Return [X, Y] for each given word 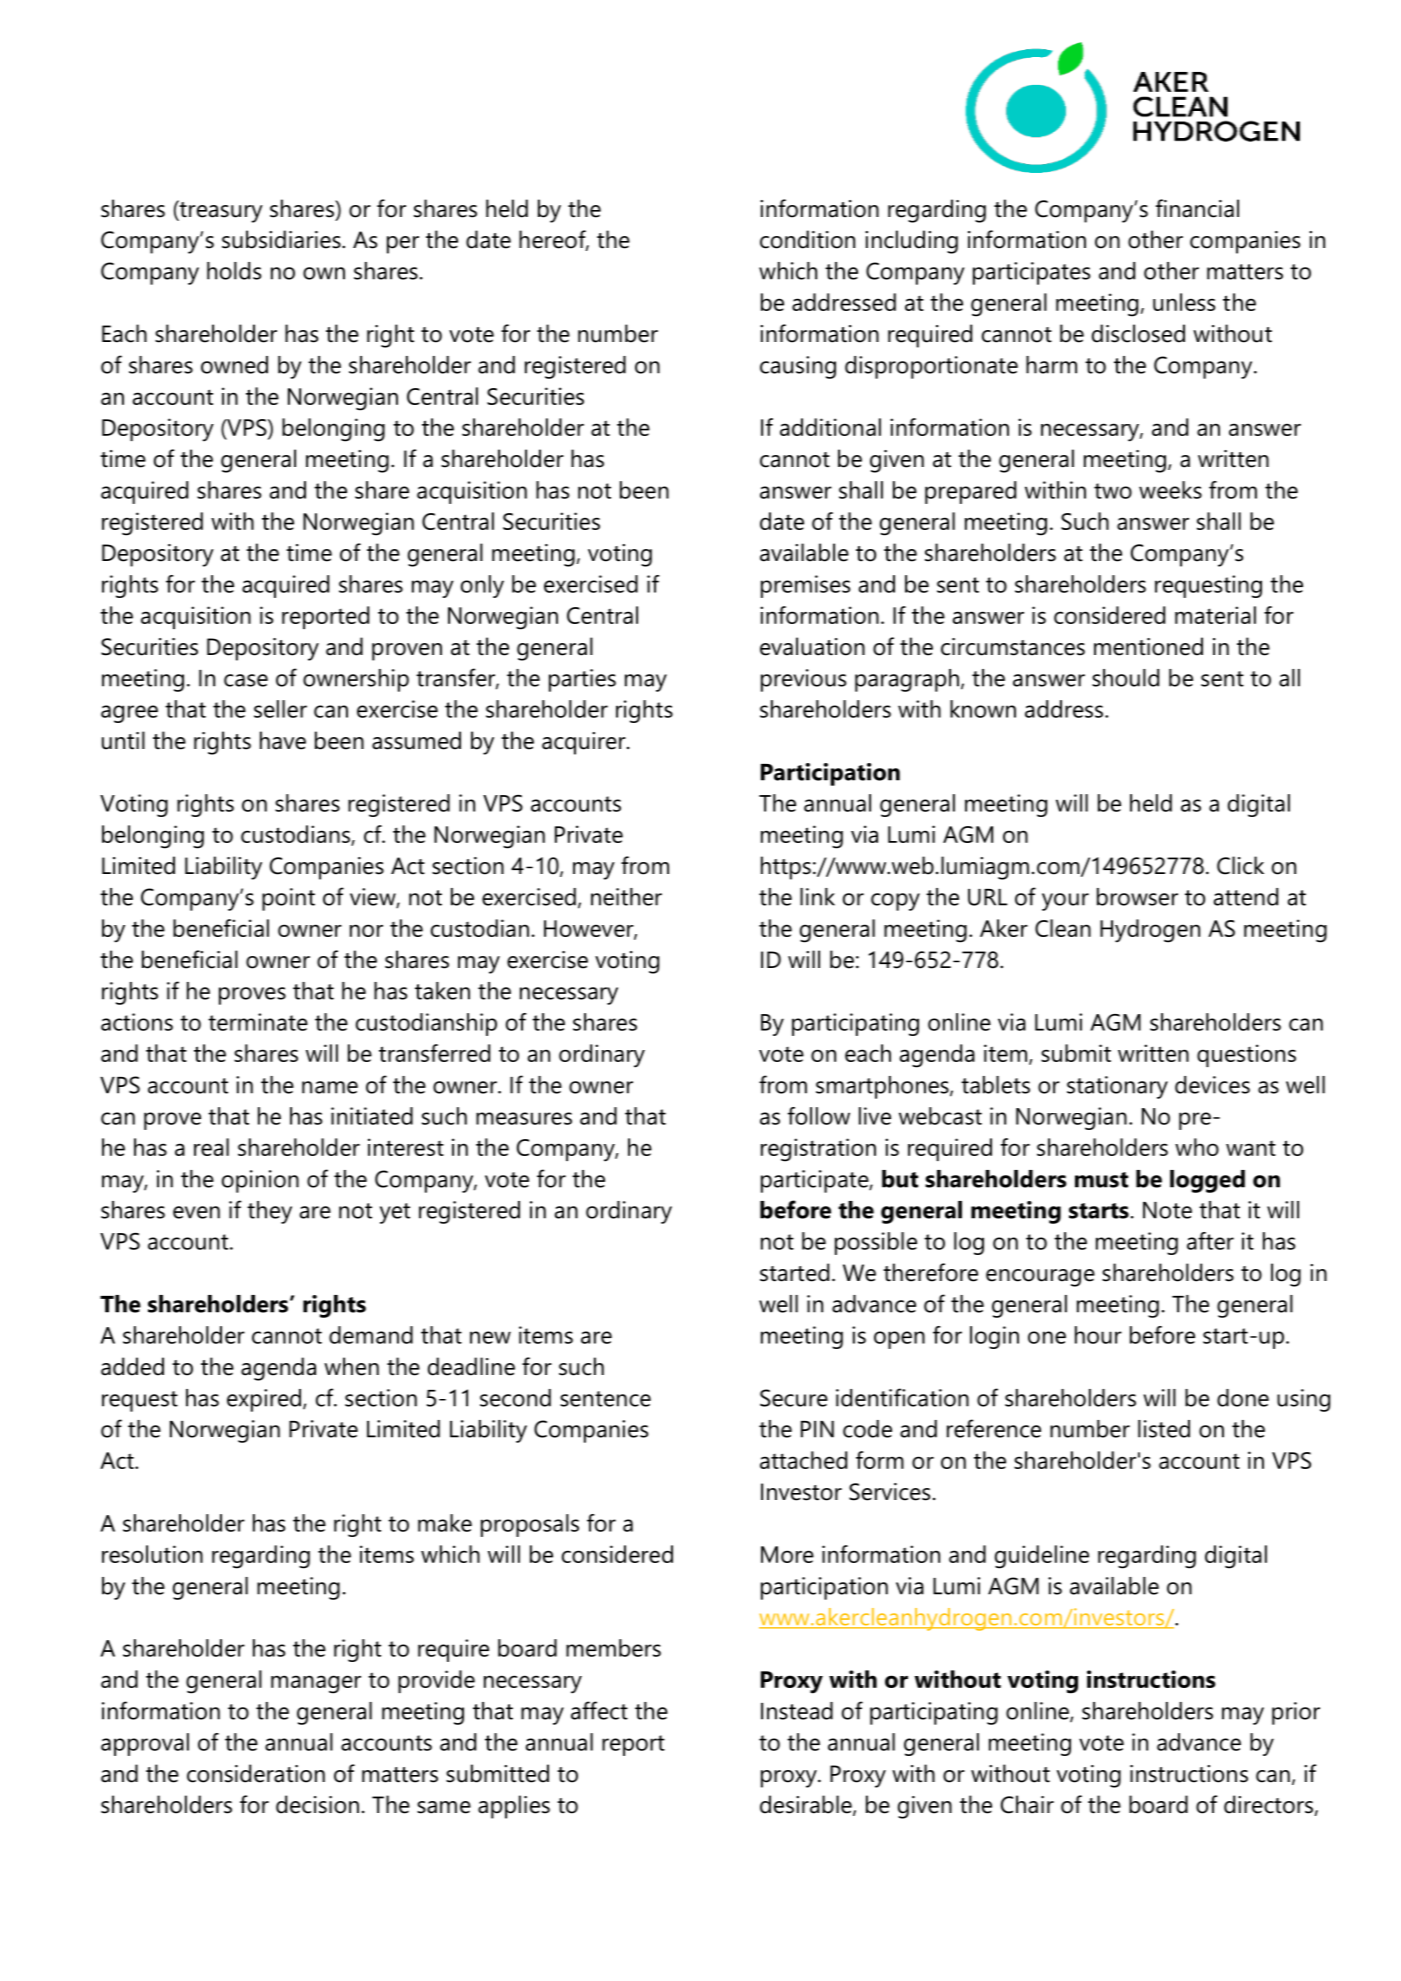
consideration [256, 1773]
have [283, 740]
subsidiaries [282, 239]
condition [807, 239]
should [1125, 678]
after [1210, 1241]
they [269, 1212]
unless [1184, 302]
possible [876, 1243]
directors [1268, 1804]
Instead [797, 1711]
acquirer [585, 743]
